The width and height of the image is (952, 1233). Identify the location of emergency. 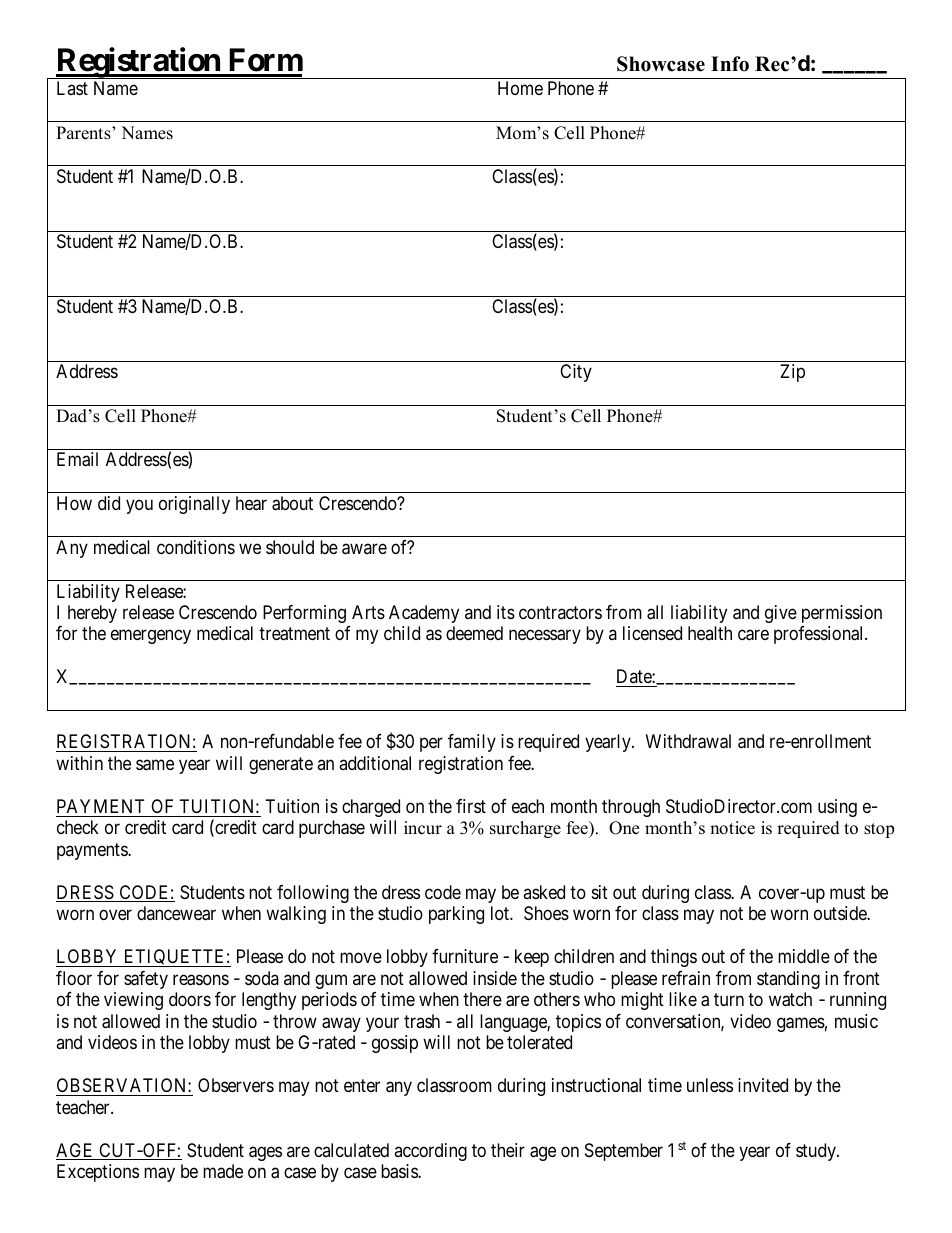
(151, 637).
